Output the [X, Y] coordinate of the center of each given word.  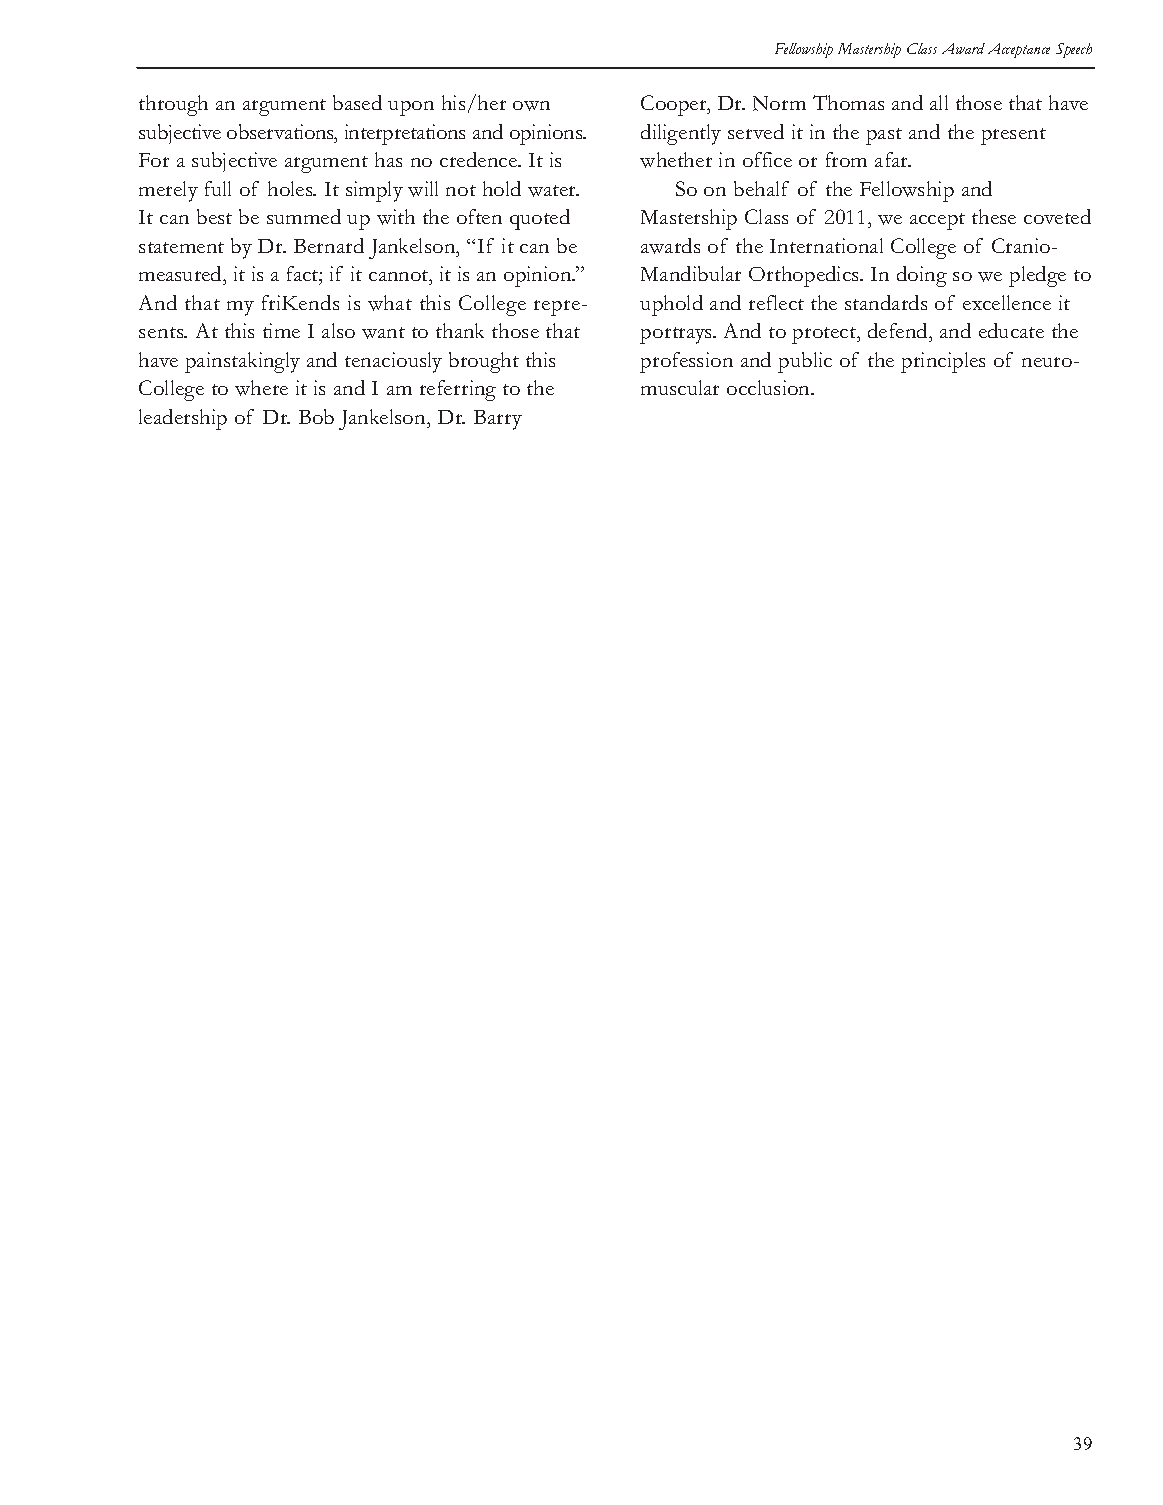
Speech [1074, 50]
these [994, 216]
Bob [316, 416]
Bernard [329, 245]
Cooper [675, 105]
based [357, 102]
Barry [498, 420]
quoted [540, 219]
